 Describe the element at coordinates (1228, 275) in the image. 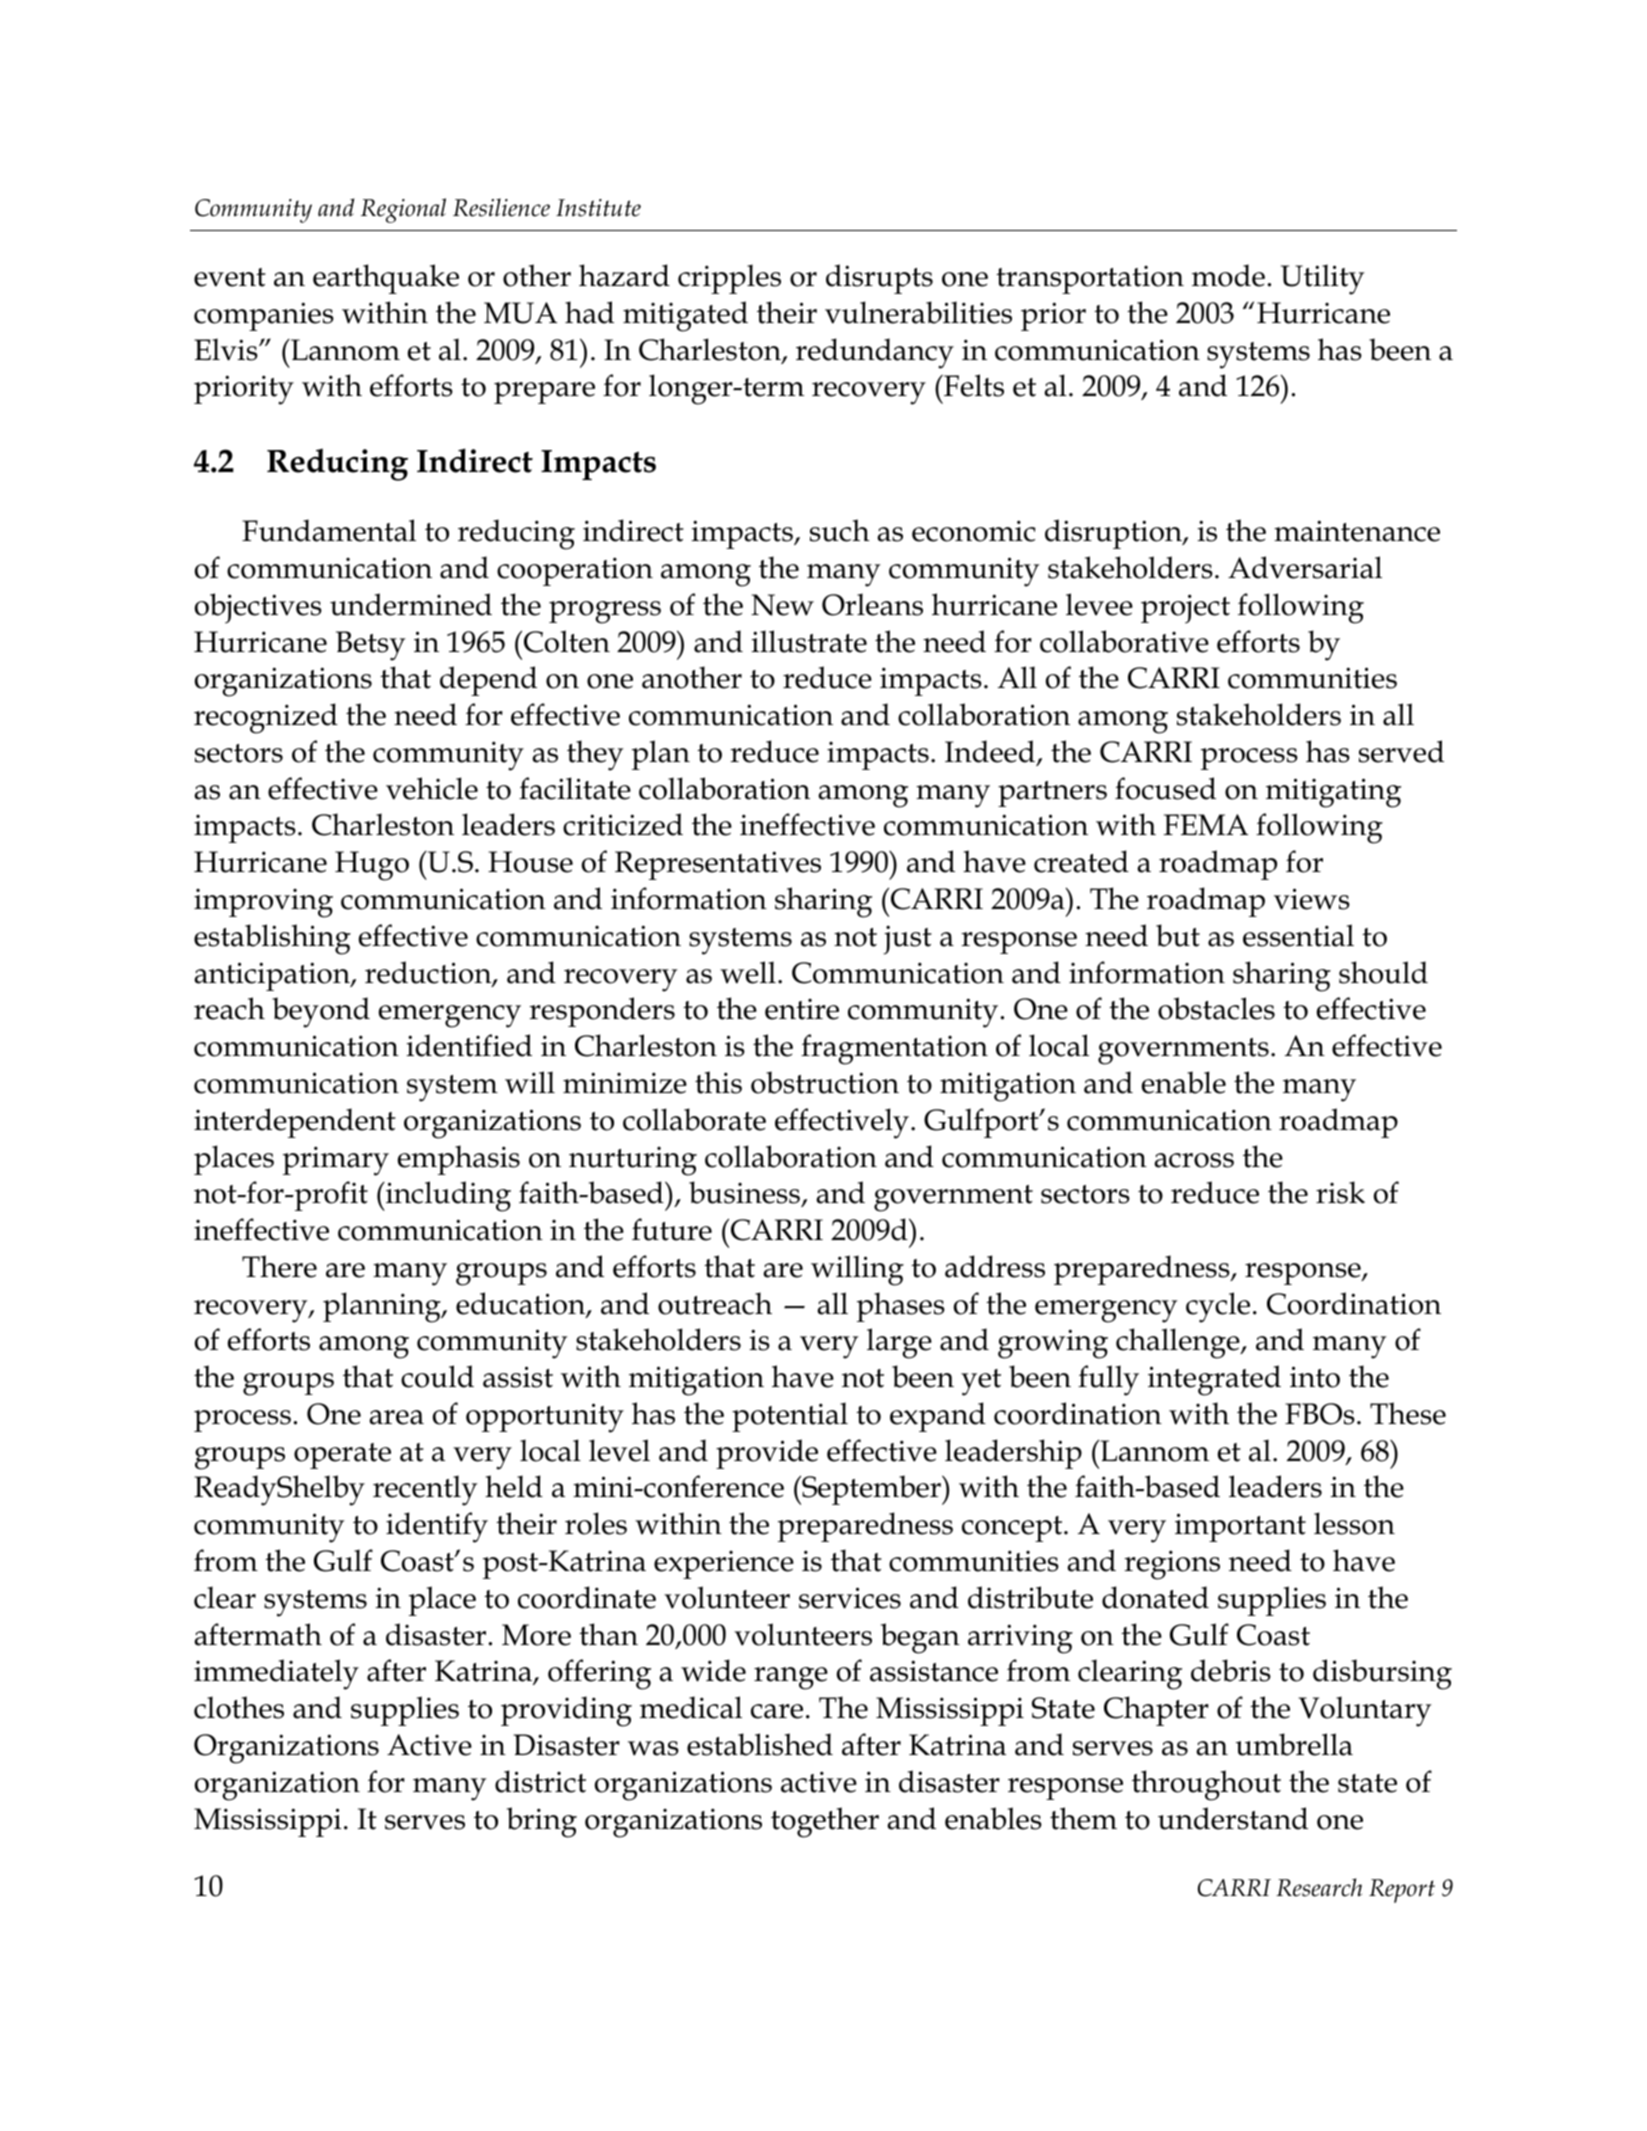

I see `mode` at that location.
